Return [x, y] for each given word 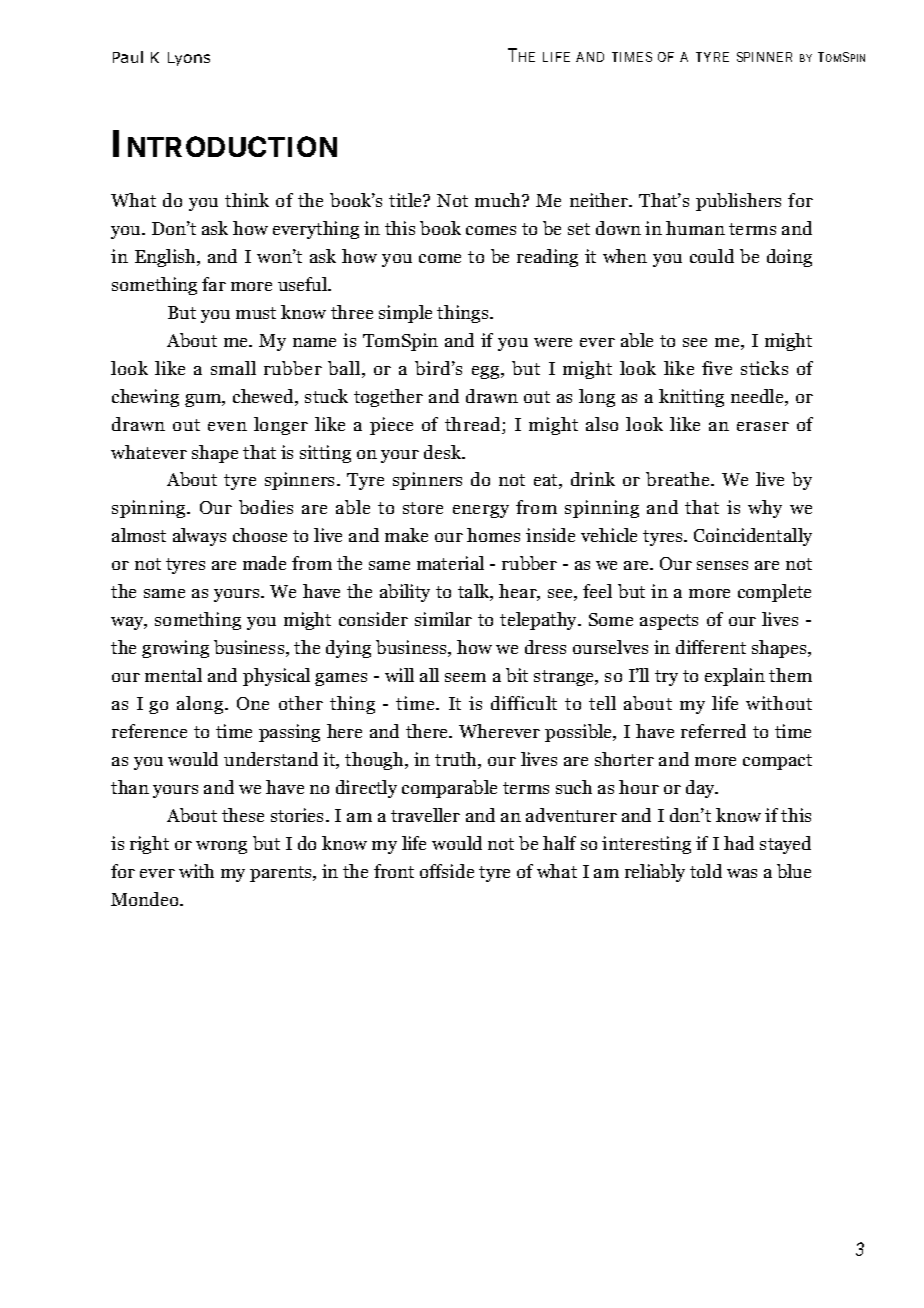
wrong [221, 847]
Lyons [189, 59]
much [499, 200]
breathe [679, 479]
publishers [738, 202]
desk [444, 452]
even [227, 426]
